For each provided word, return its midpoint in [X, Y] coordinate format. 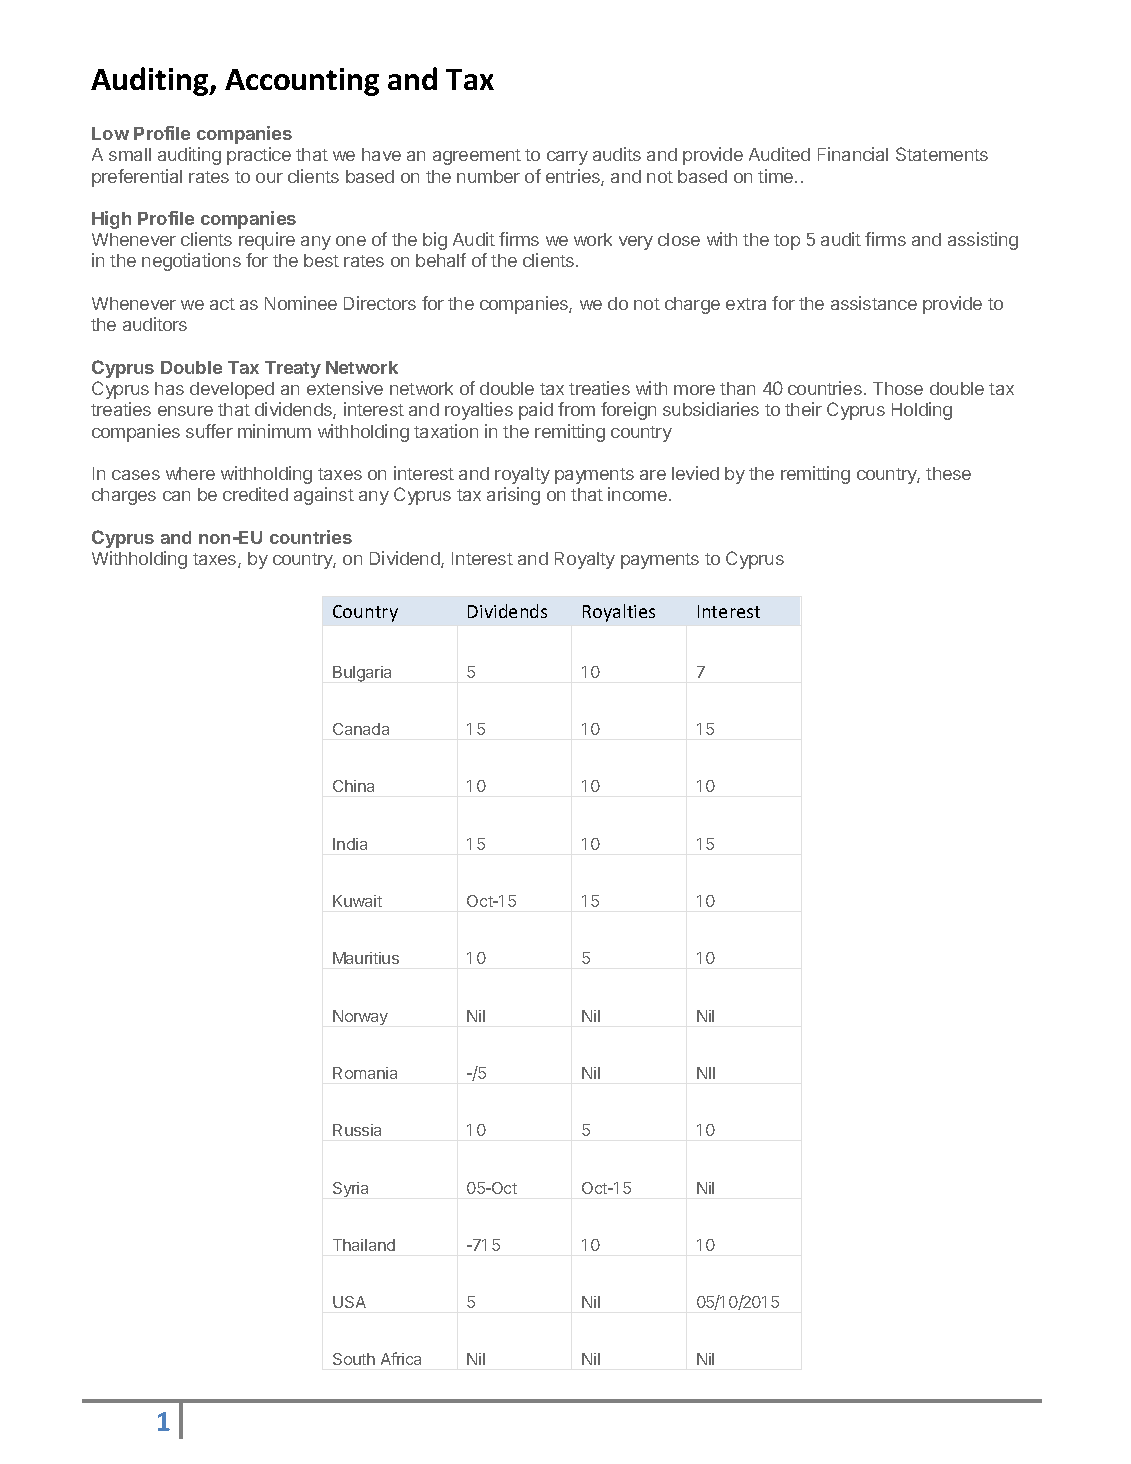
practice [259, 156]
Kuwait [357, 901]
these [948, 473]
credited [255, 494]
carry [567, 158]
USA [349, 1302]
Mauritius [366, 958]
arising [513, 496]
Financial [853, 154]
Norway [360, 1017]
